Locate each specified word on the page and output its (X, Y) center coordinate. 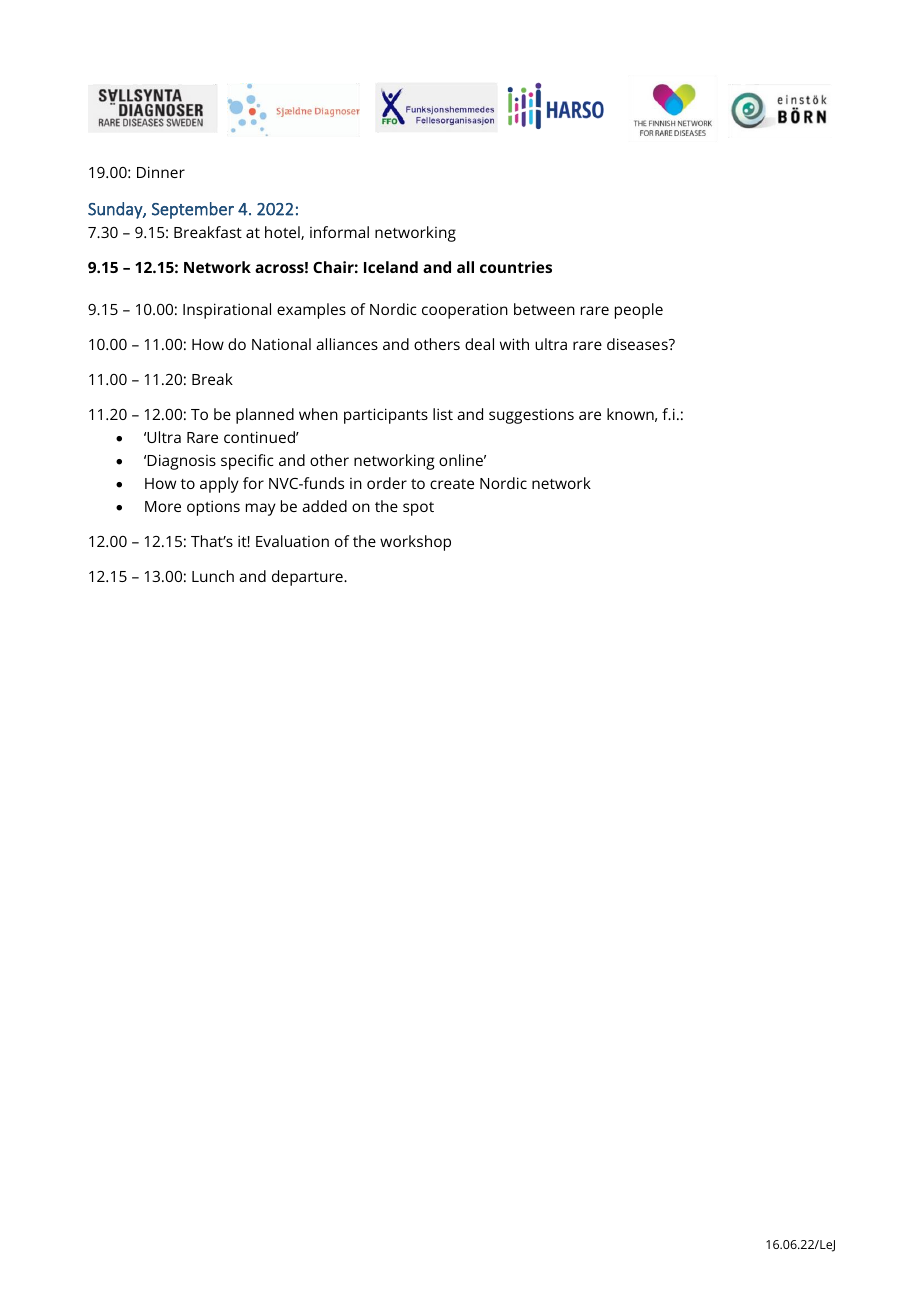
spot (418, 509)
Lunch (213, 576)
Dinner (161, 172)
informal (339, 232)
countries (516, 267)
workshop (415, 543)
